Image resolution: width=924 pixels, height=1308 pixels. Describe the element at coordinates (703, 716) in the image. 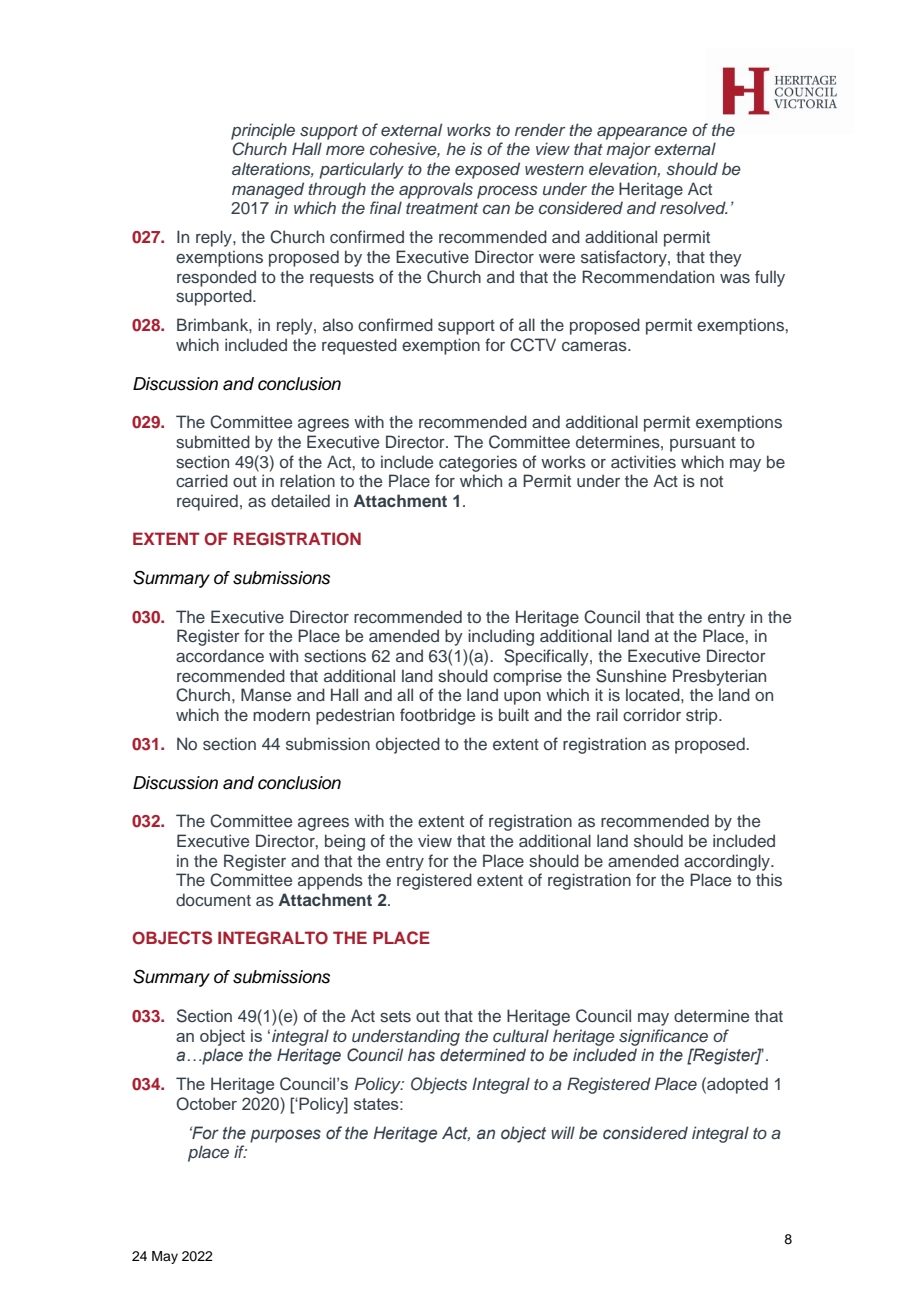

I see `strip` at that location.
